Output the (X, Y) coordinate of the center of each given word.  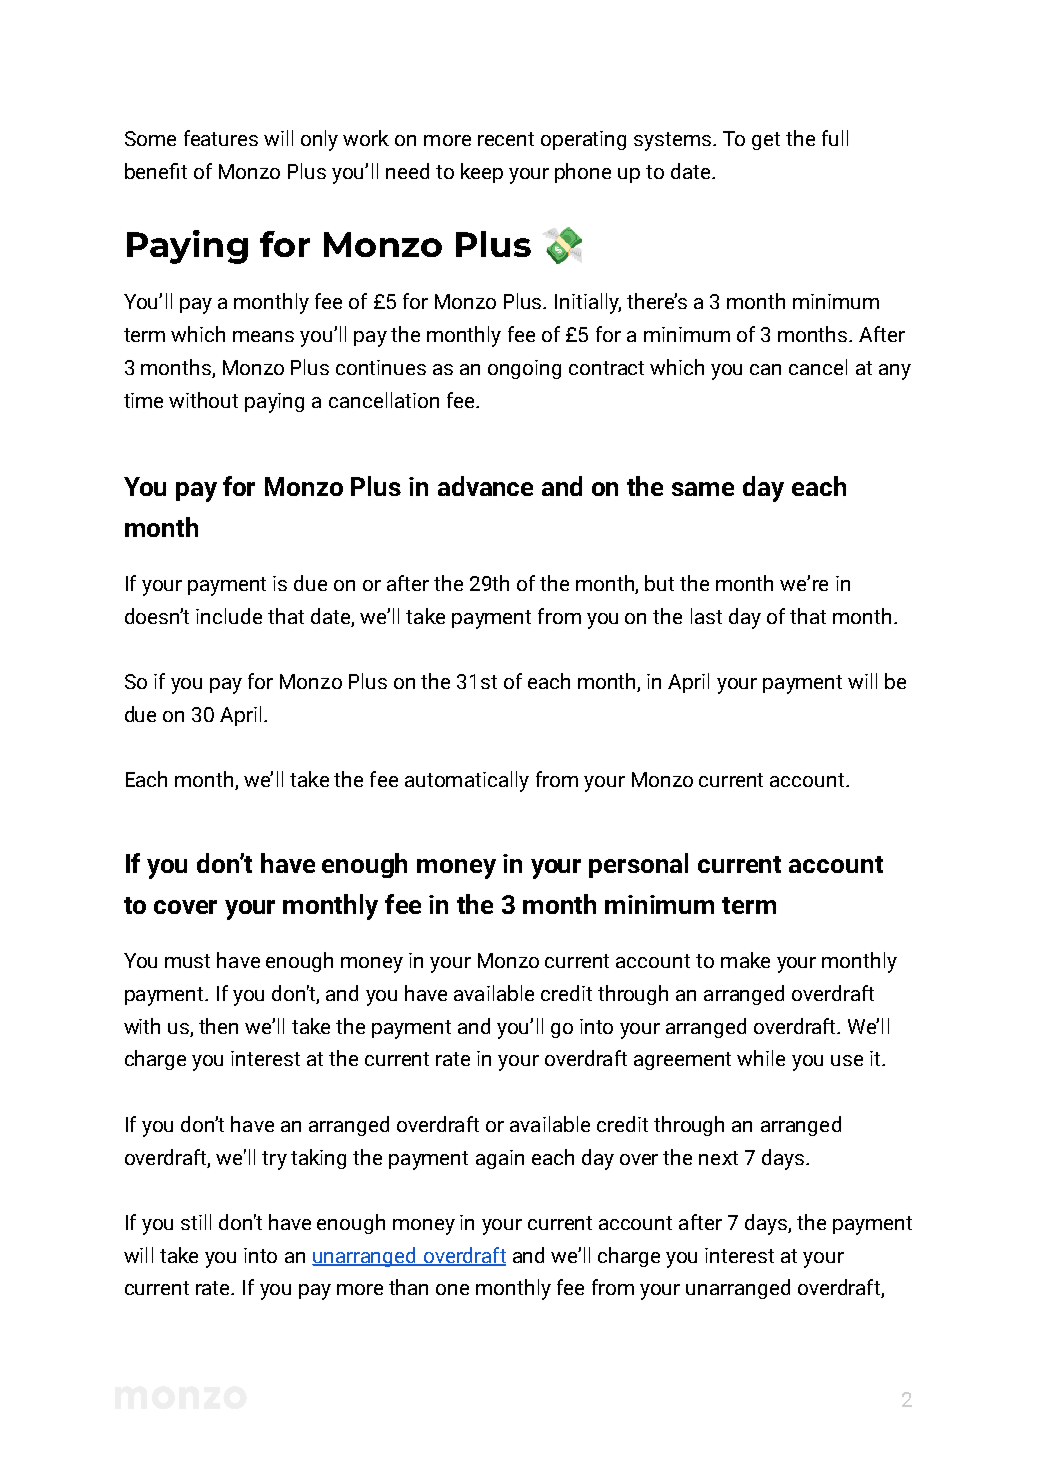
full (835, 138)
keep (482, 173)
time (143, 400)
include (229, 616)
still (196, 1222)
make (745, 960)
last (706, 616)
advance (485, 486)
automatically (467, 781)
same (703, 489)
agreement (682, 1061)
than (408, 1287)
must (187, 961)
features (221, 138)
